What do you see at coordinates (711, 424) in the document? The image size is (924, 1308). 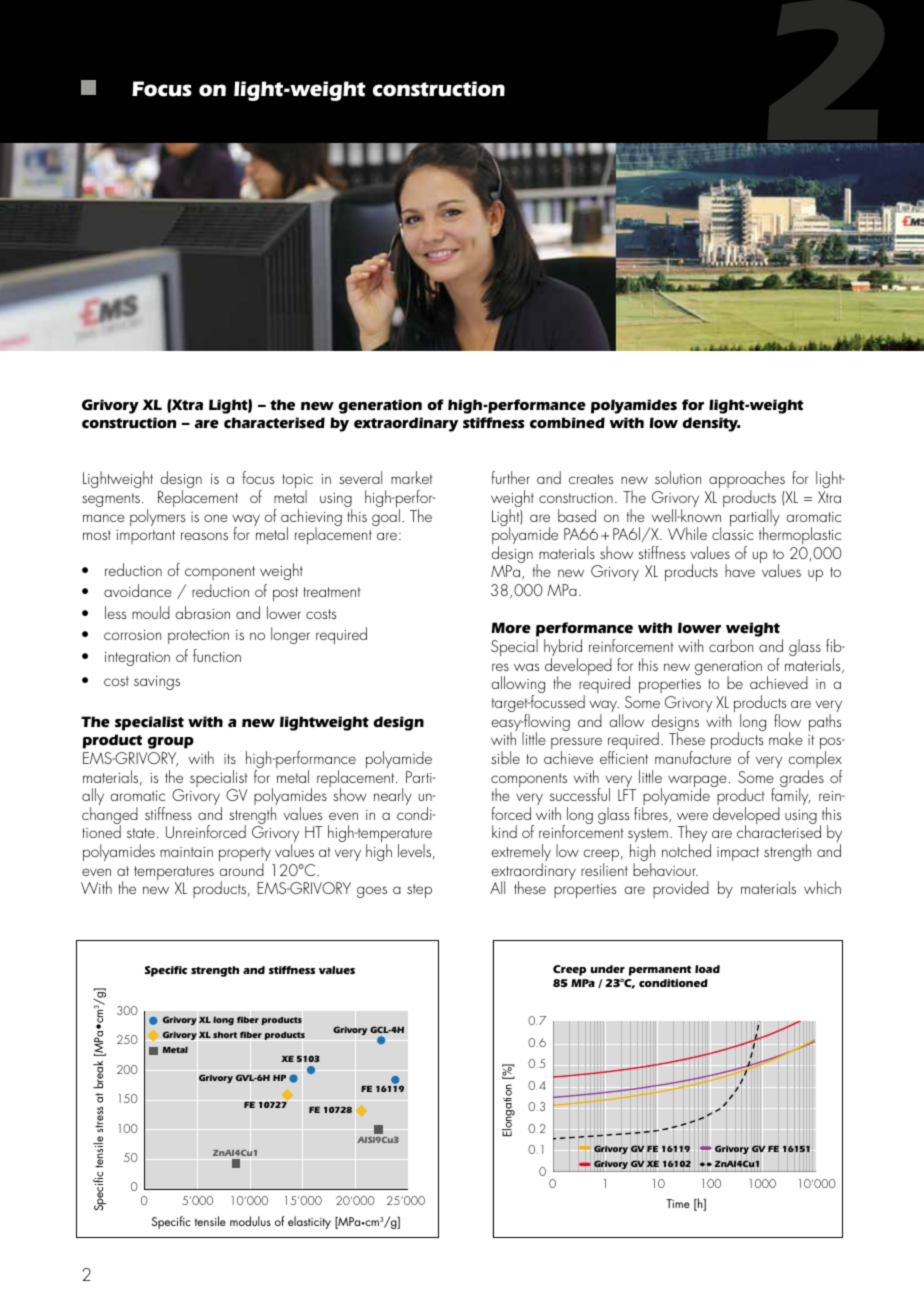 I see `density` at bounding box center [711, 424].
